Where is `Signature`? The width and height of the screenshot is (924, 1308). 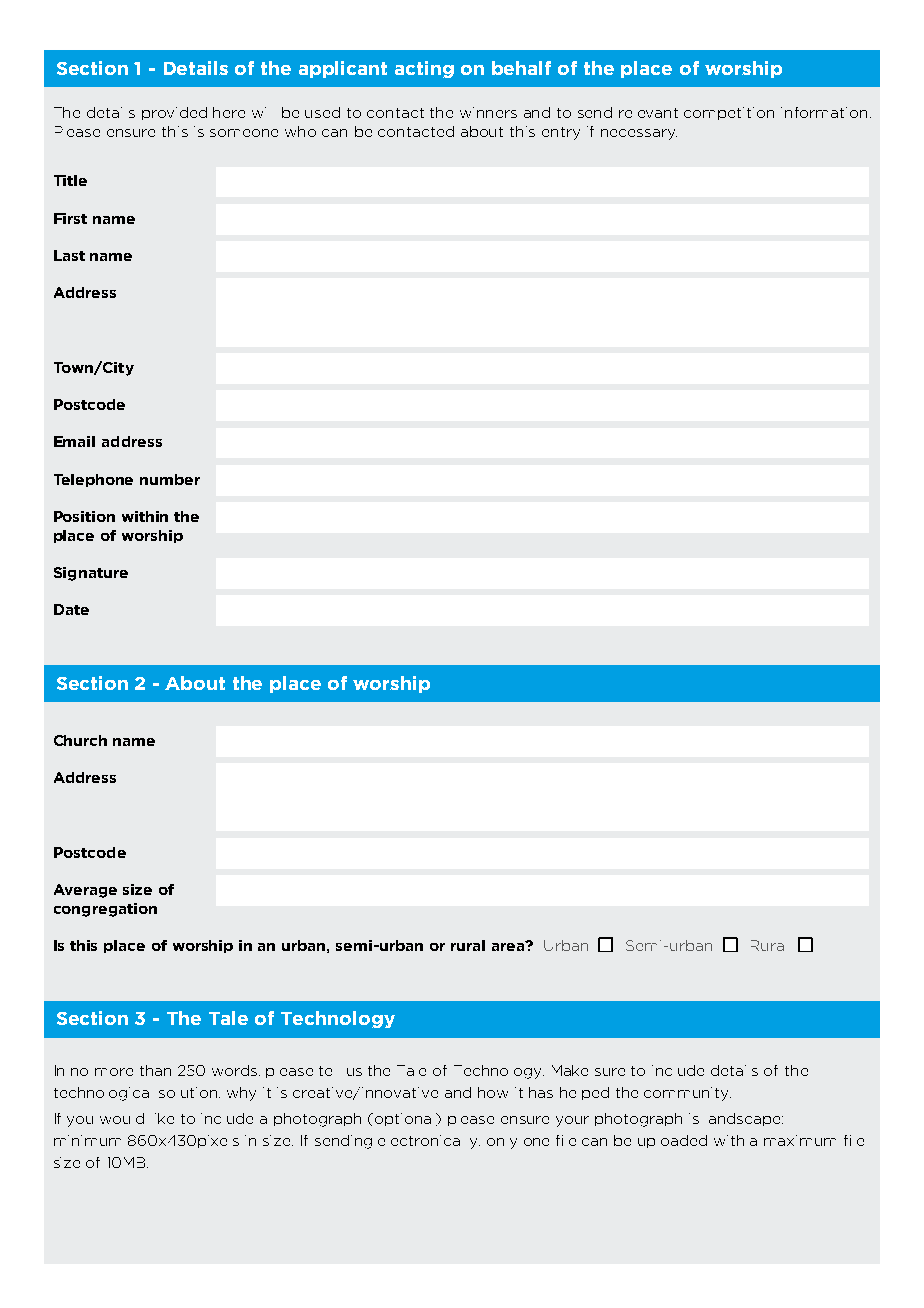
Signature is located at coordinates (91, 574).
